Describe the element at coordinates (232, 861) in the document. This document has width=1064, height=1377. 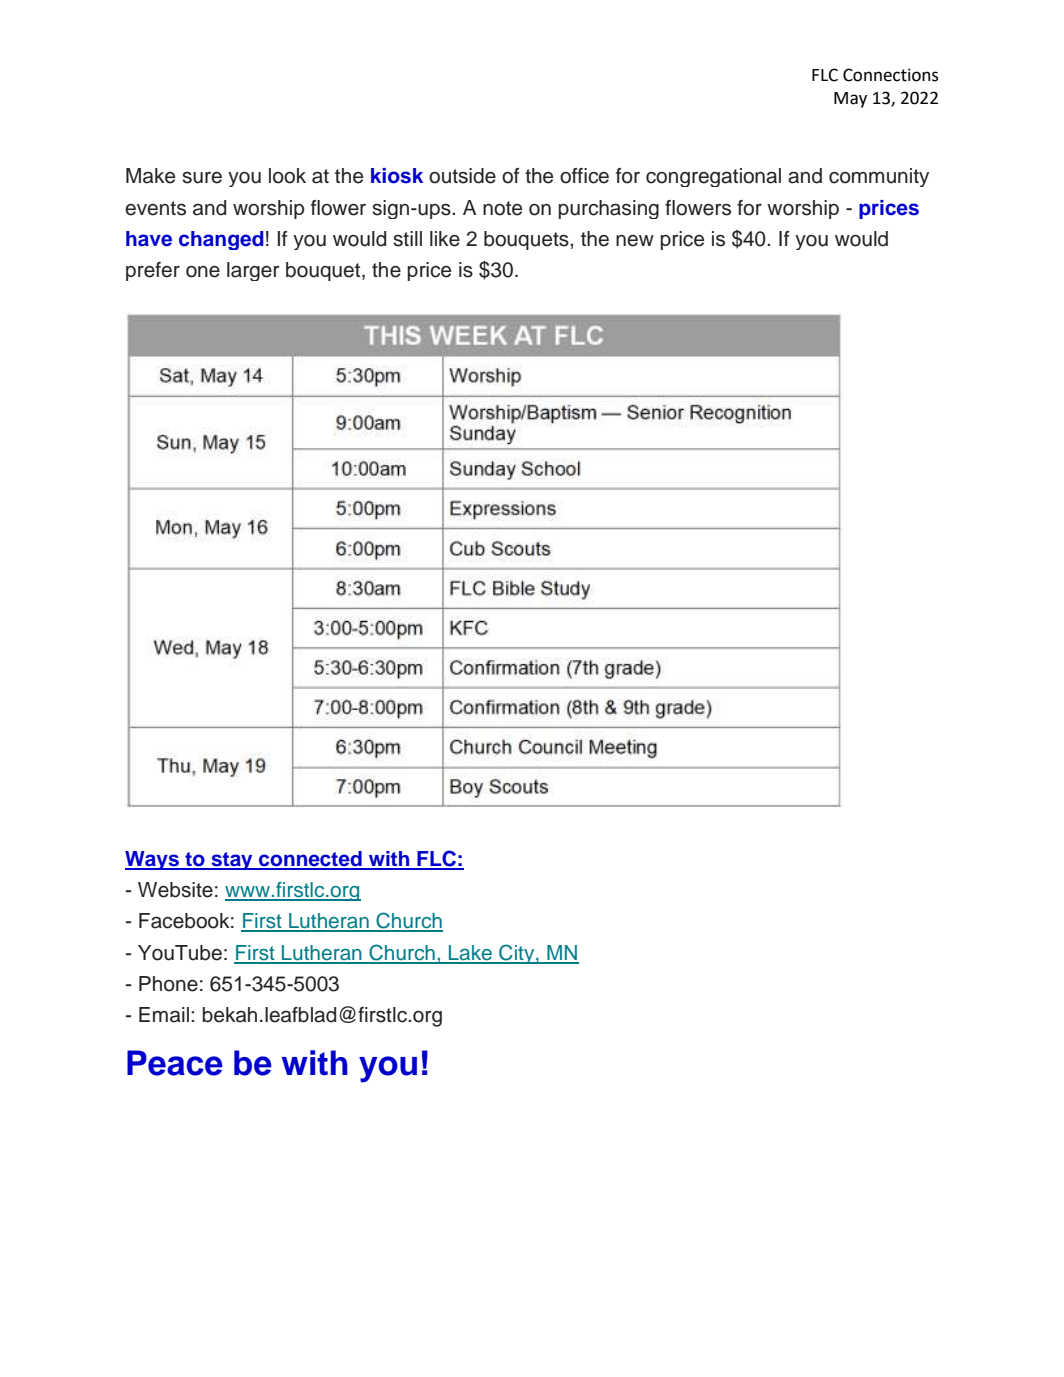
I see `stay` at that location.
